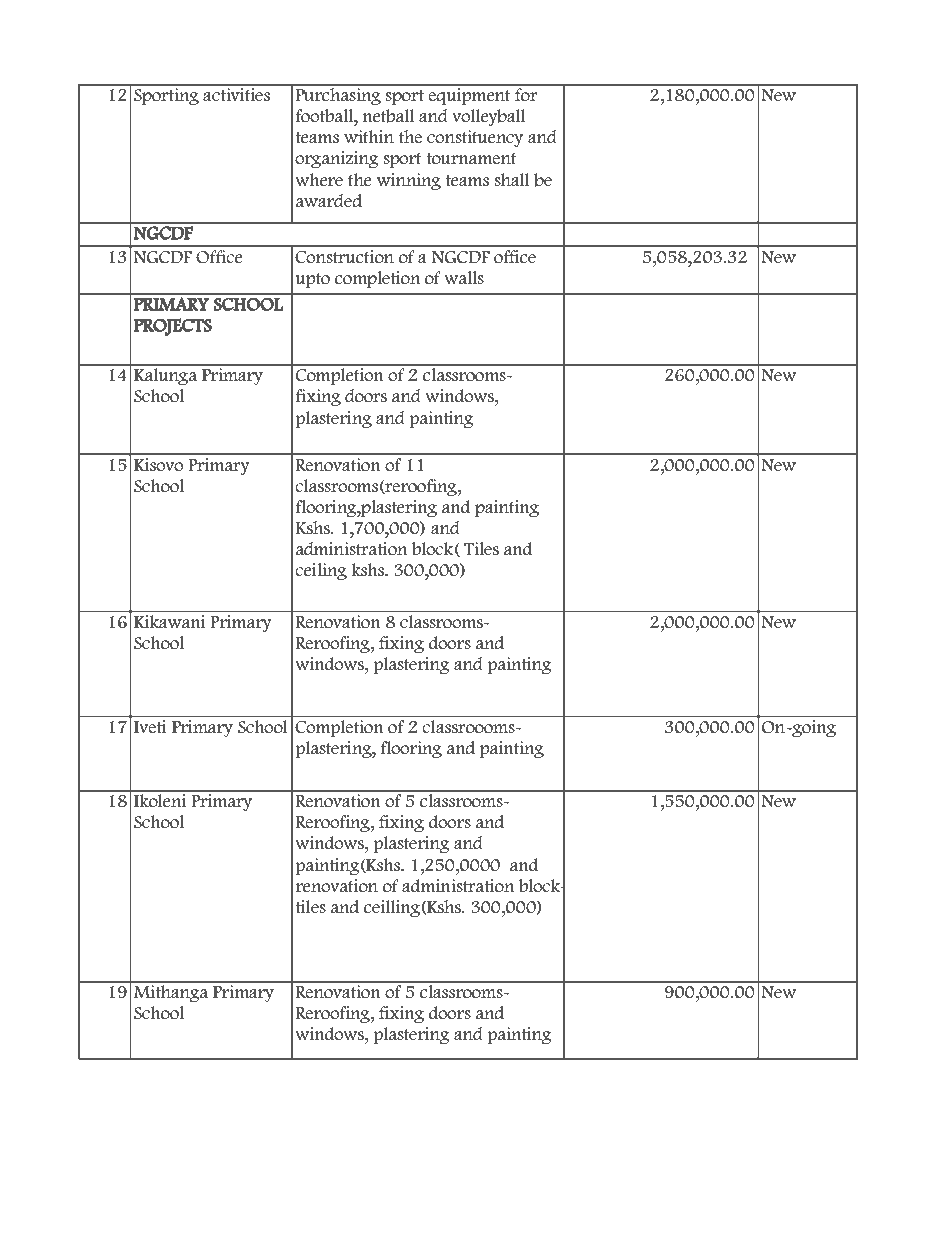 This screenshot has width=952, height=1233. Describe the element at coordinates (344, 257) in the screenshot. I see `Construction` at that location.
